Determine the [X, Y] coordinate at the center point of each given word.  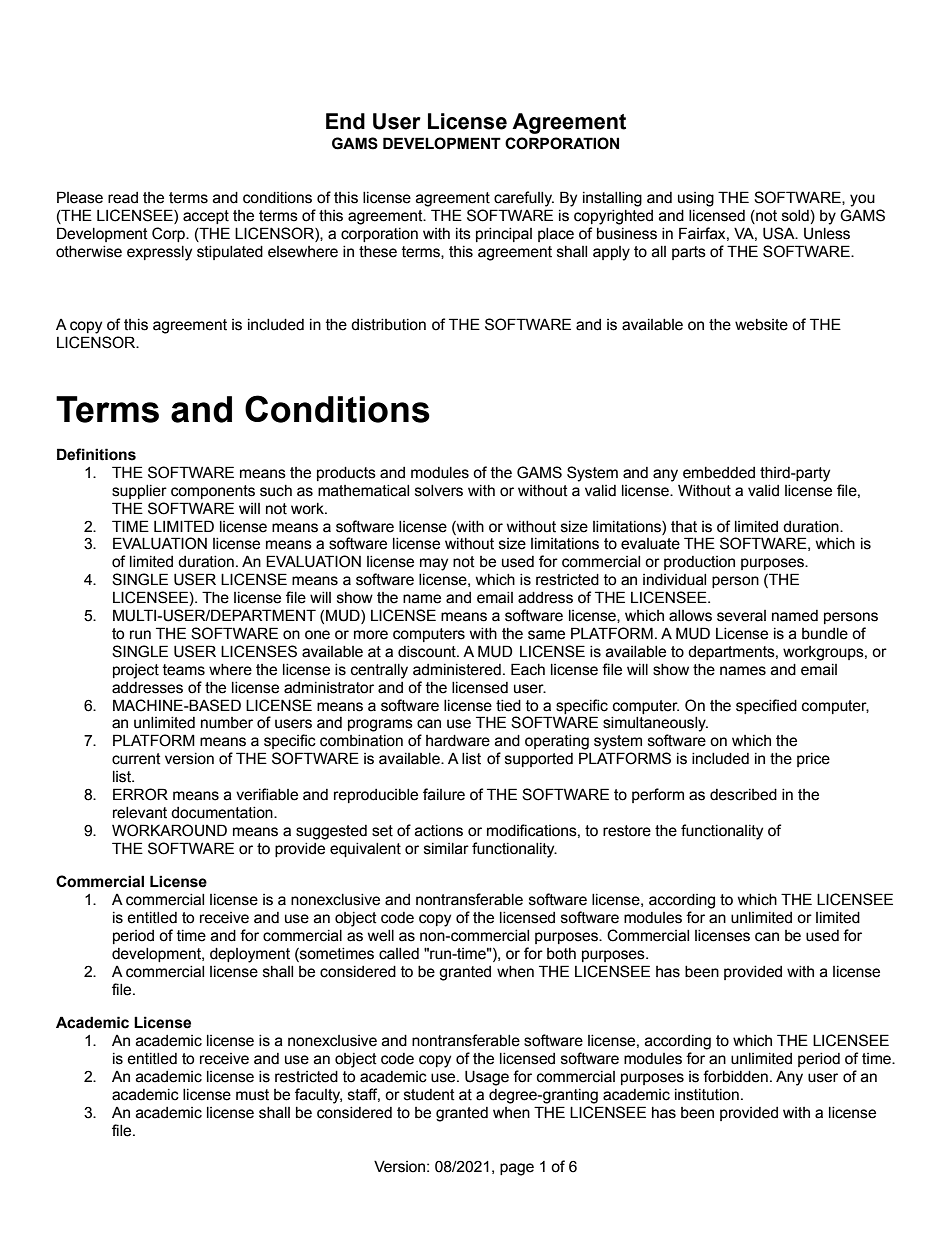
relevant [140, 813]
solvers [439, 491]
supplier [139, 492]
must [252, 1095]
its [463, 234]
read [123, 198]
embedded [719, 473]
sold [795, 216]
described [743, 795]
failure [444, 794]
